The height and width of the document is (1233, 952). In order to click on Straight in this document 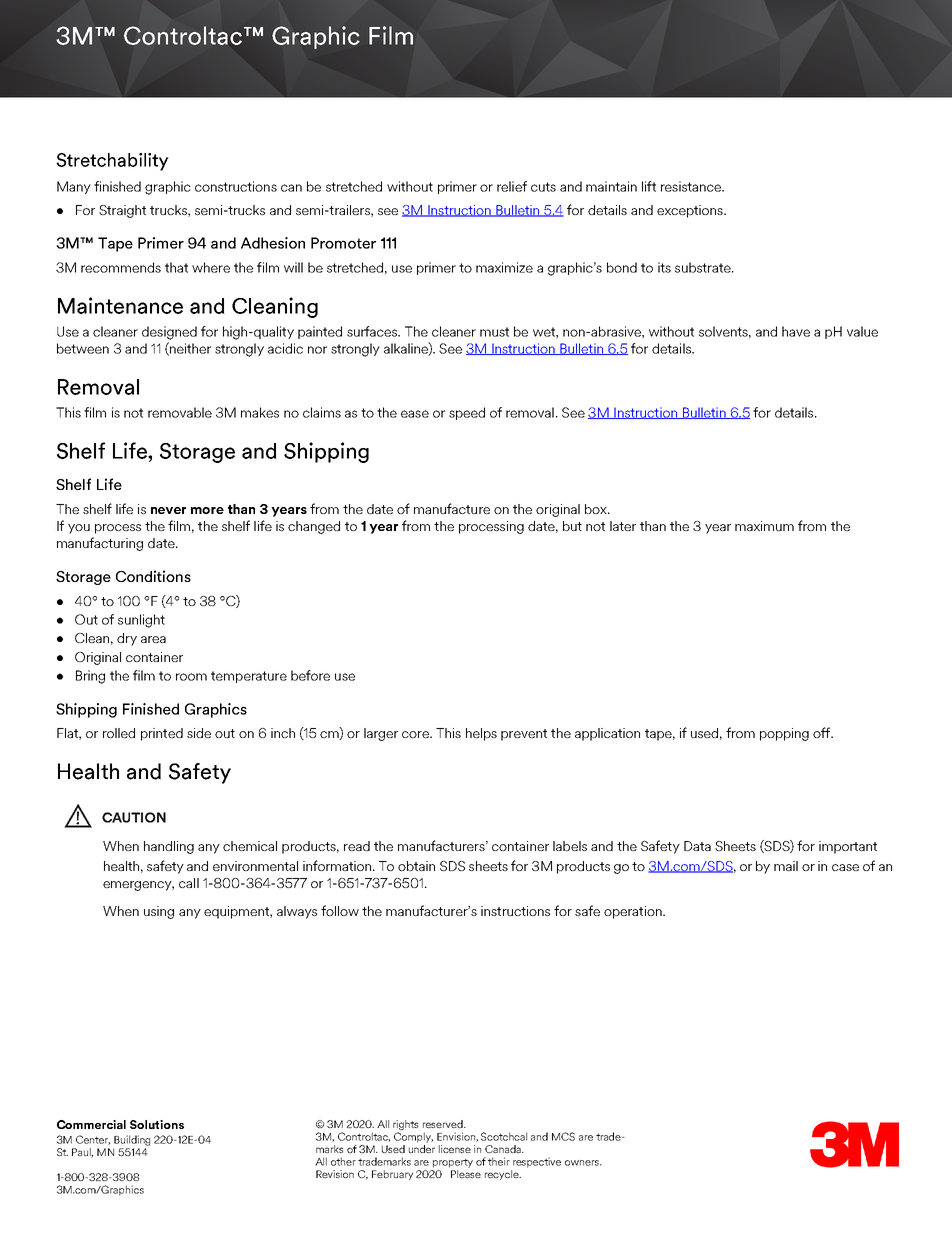, I will do `click(122, 211)`.
